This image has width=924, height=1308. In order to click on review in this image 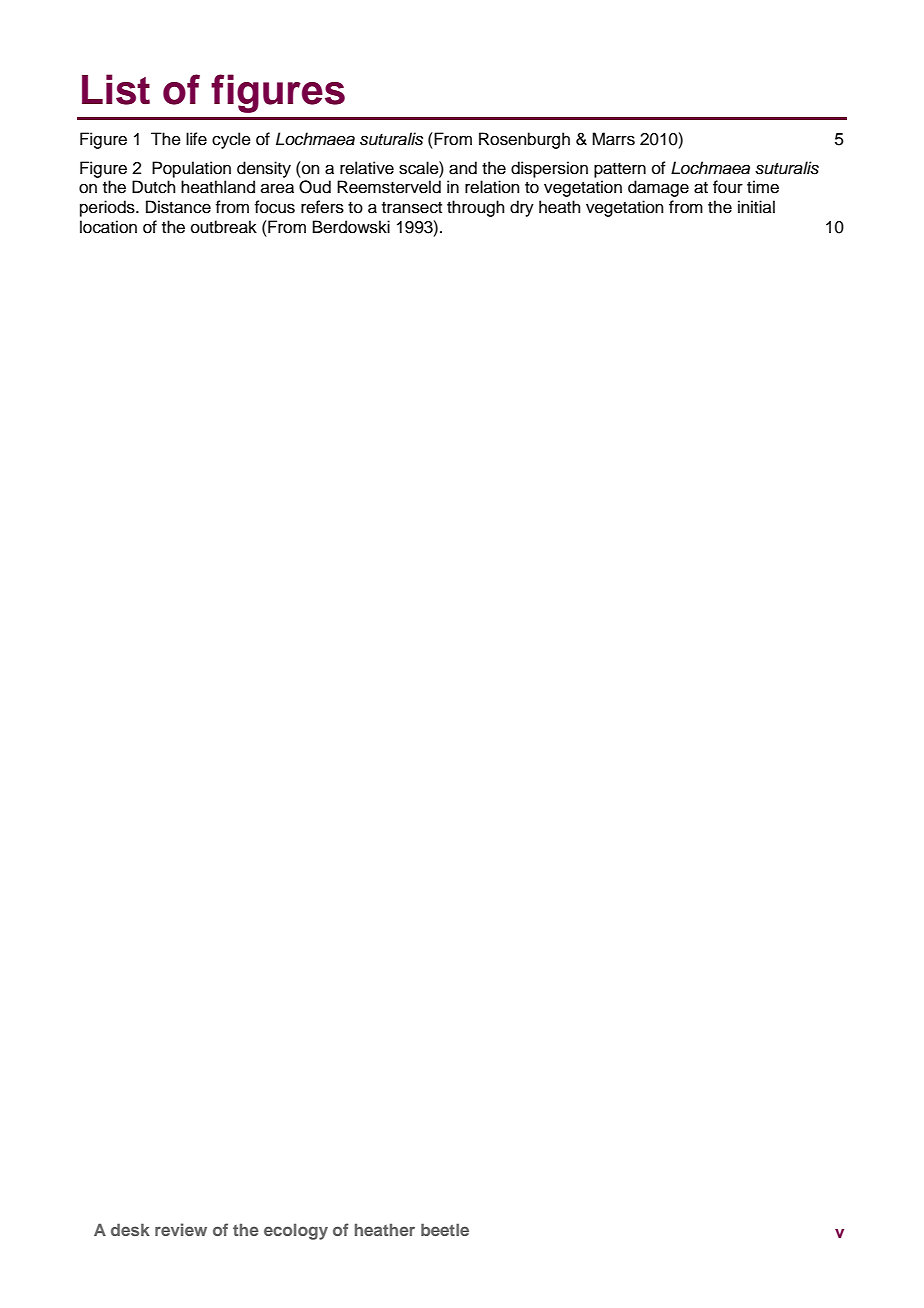, I will do `click(181, 1229)`.
